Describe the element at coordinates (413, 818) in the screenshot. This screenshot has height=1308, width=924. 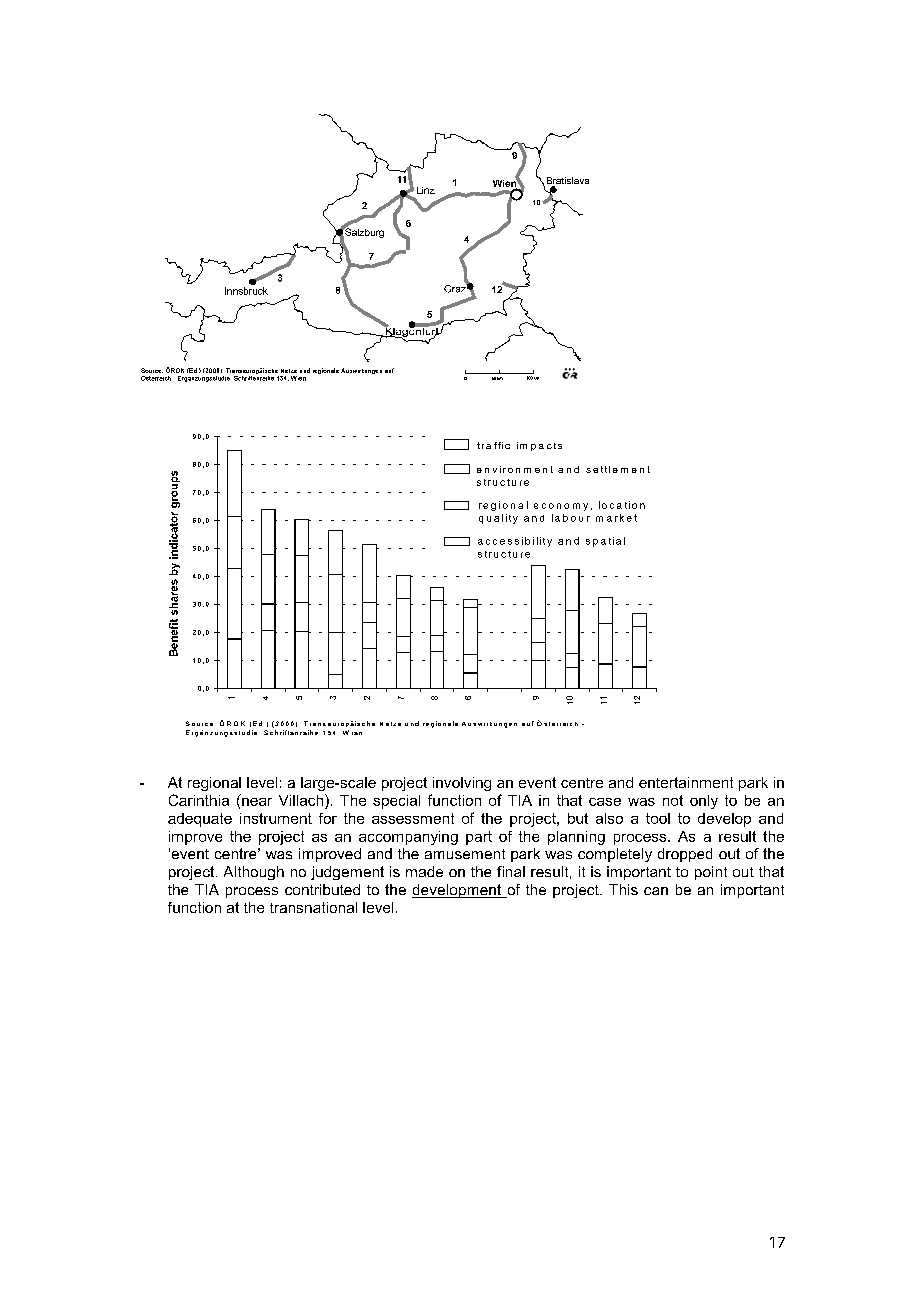
I see `assessment` at that location.
